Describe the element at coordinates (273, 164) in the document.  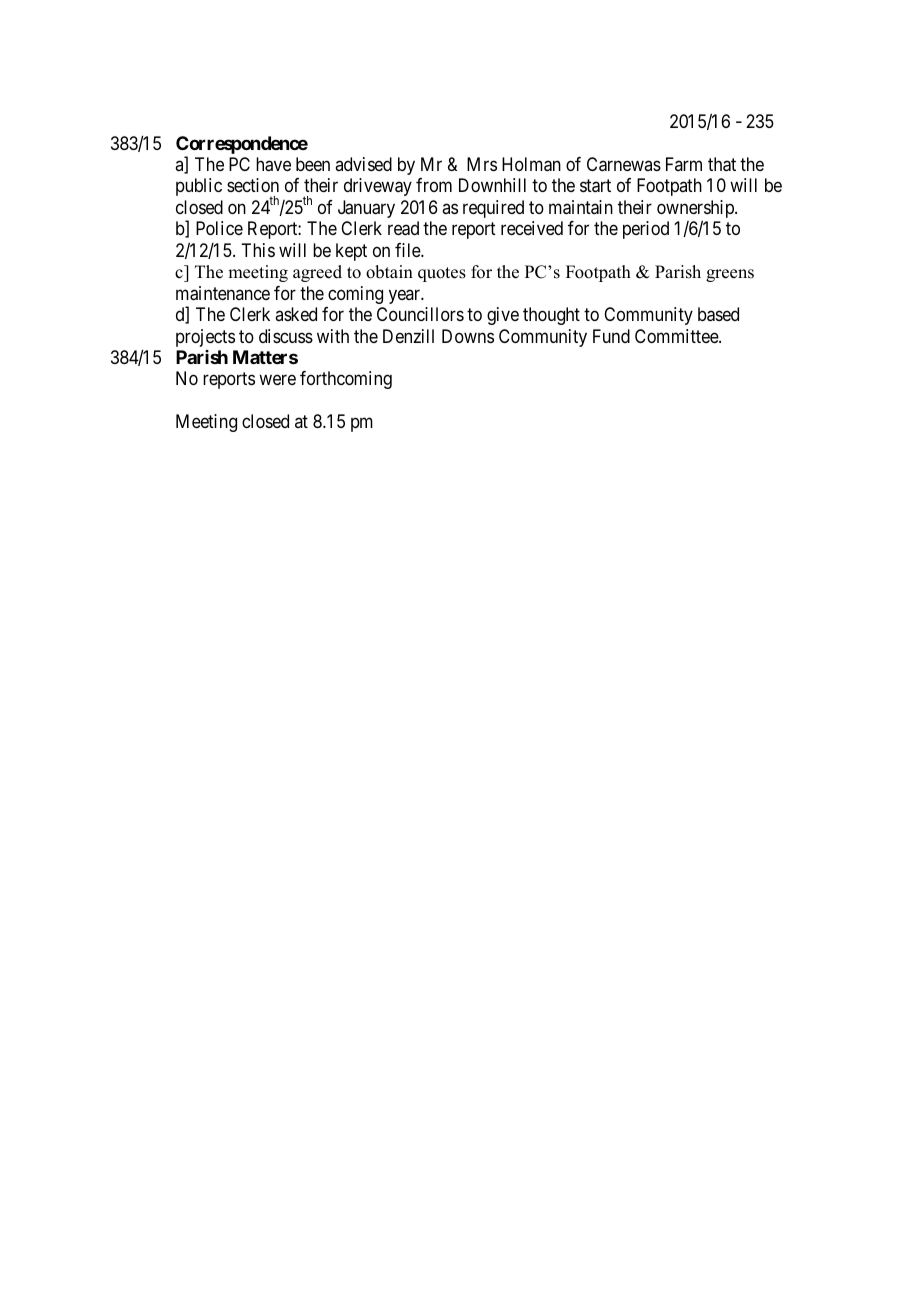
I see `have` at that location.
